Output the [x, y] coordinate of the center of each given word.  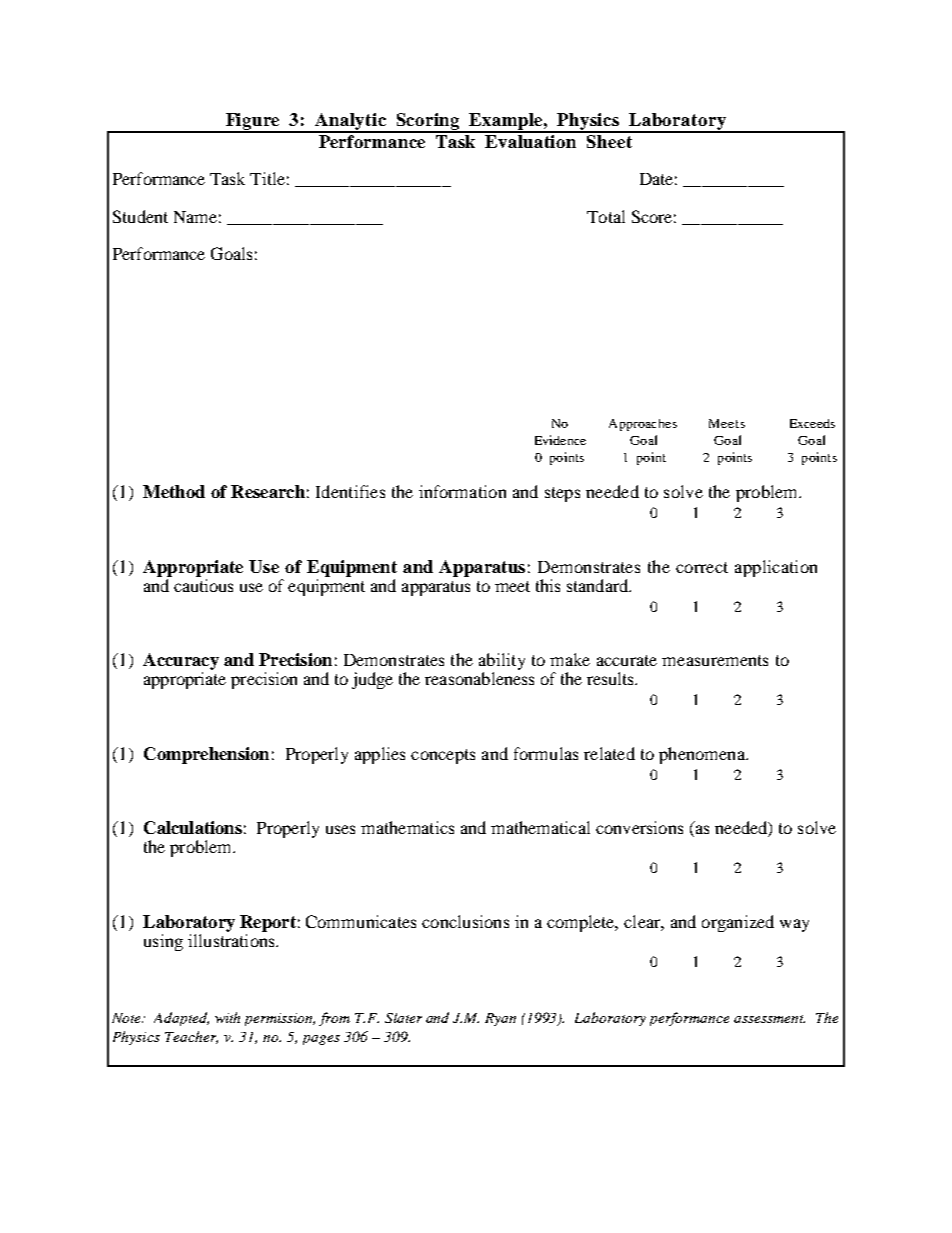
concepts [443, 756]
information [462, 491]
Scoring [429, 122]
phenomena [703, 755]
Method [174, 491]
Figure [253, 122]
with [227, 1017]
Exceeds [812, 423]
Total [606, 216]
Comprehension [206, 755]
